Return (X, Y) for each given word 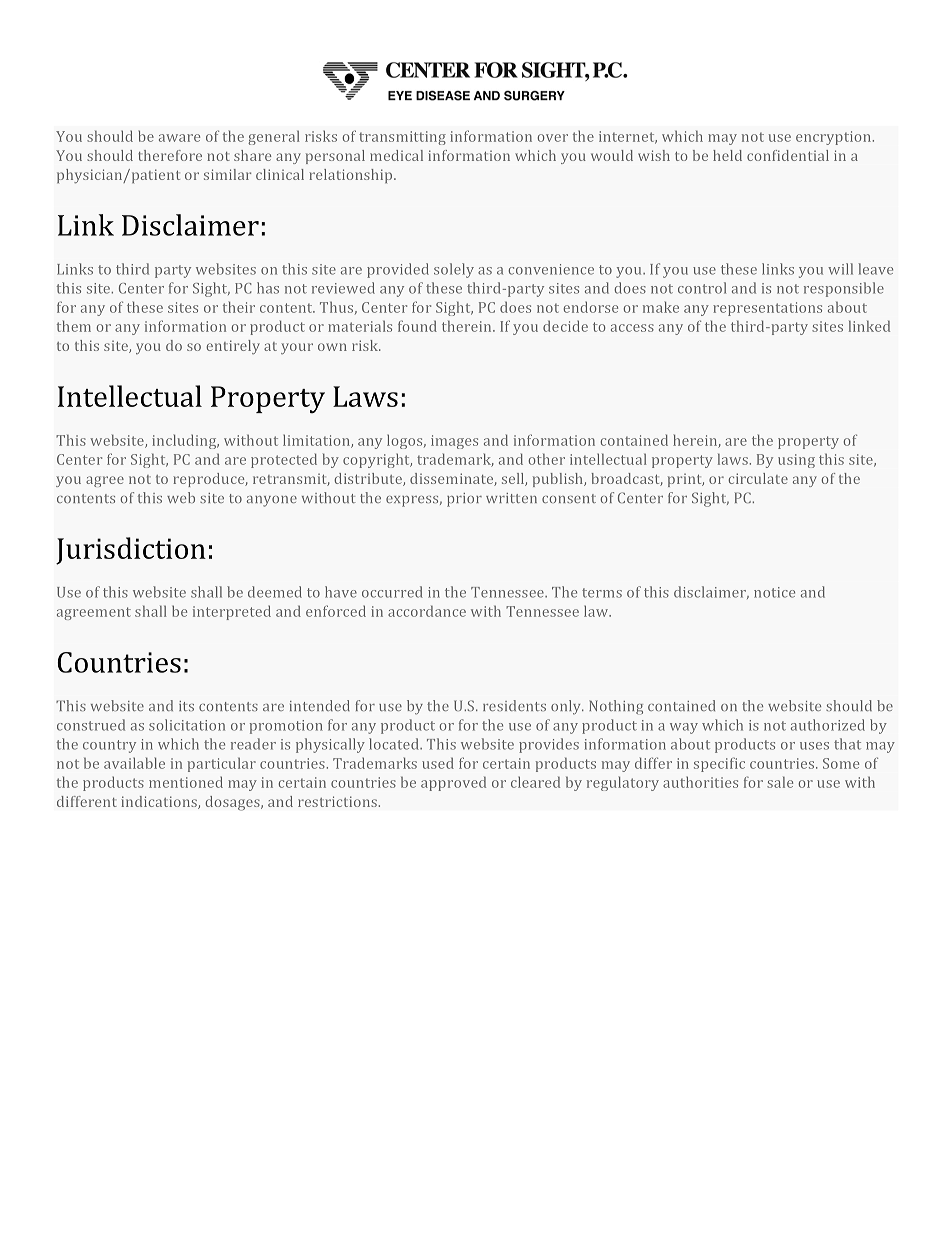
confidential (788, 155)
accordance (427, 611)
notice (774, 592)
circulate (758, 478)
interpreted (232, 612)
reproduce (210, 480)
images (454, 442)
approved (453, 783)
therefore (170, 155)
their (239, 307)
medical (396, 155)
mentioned (186, 782)
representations (767, 309)
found (417, 326)
